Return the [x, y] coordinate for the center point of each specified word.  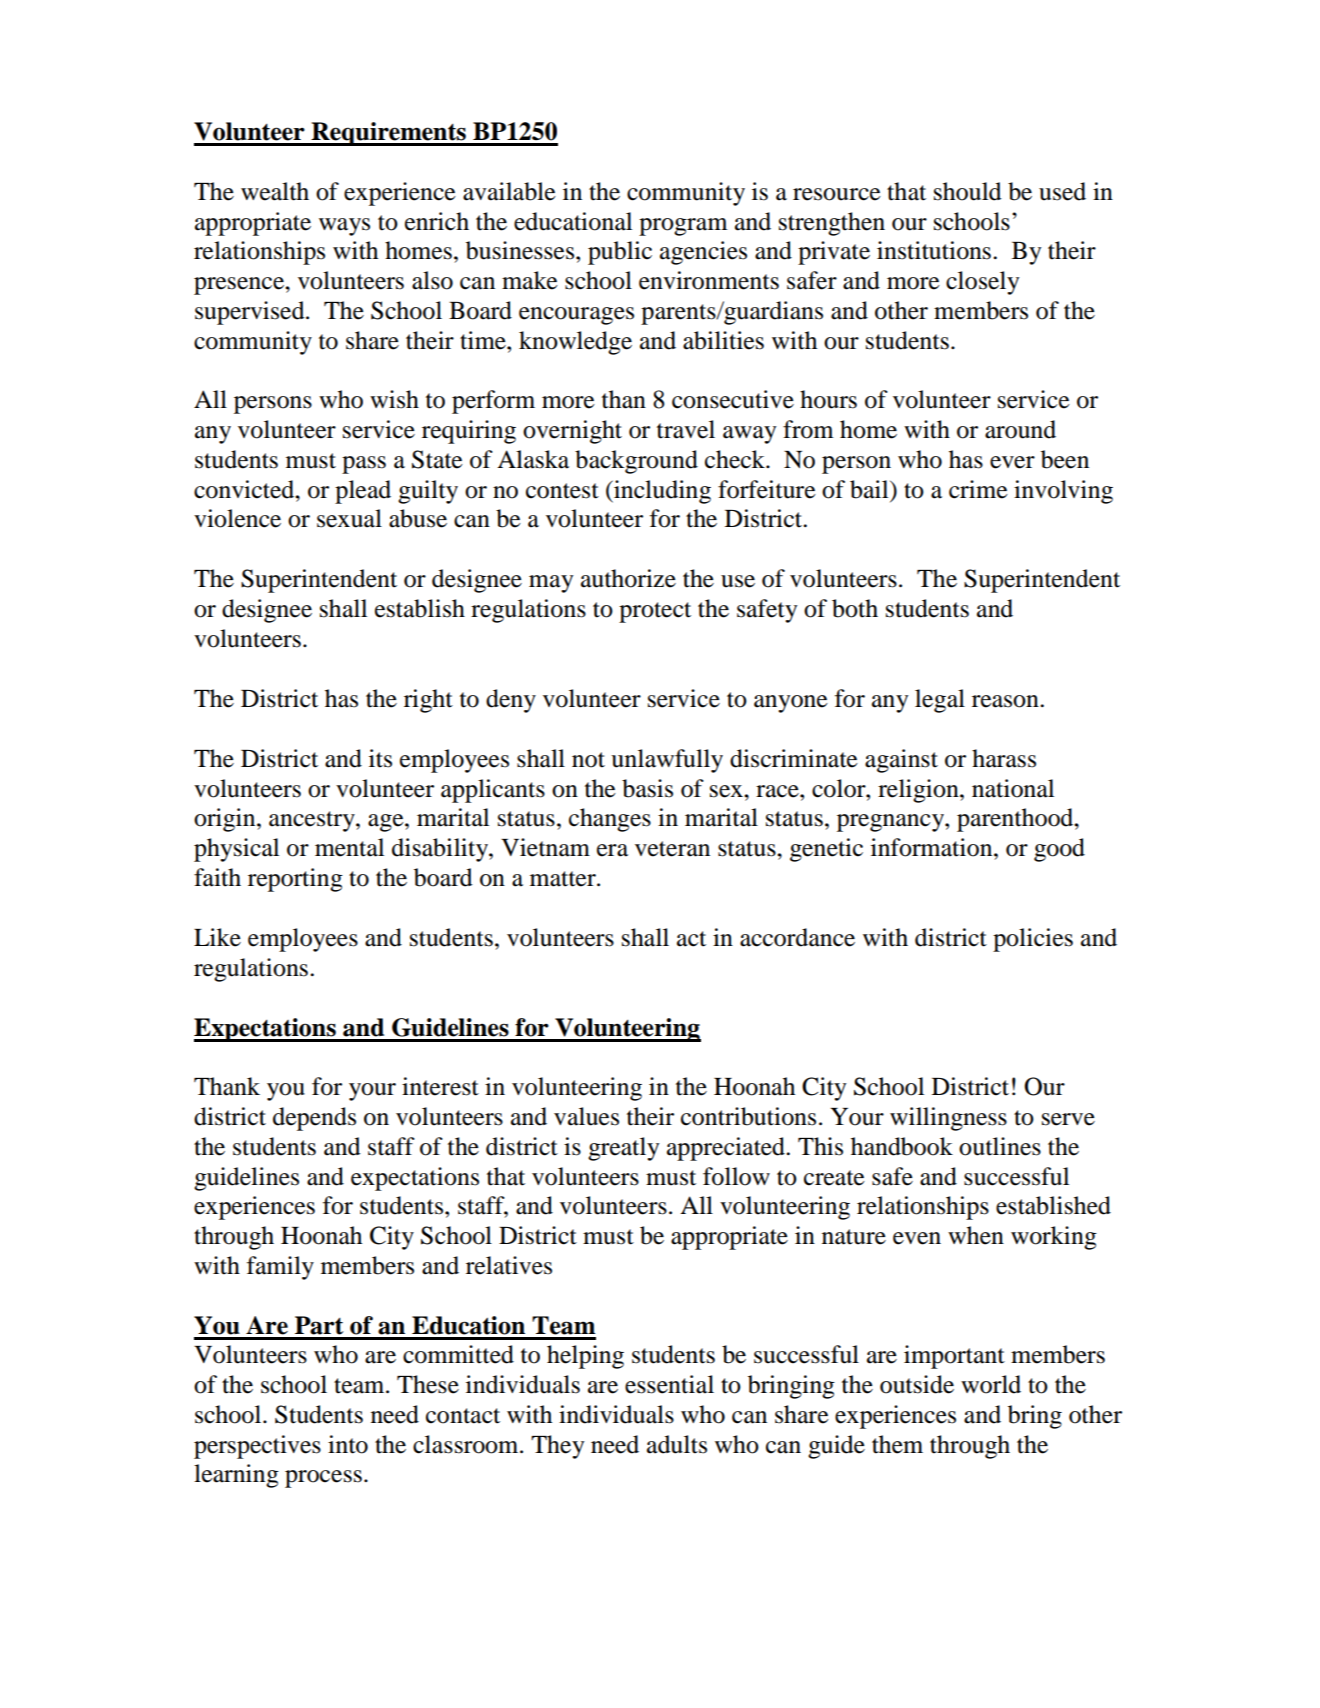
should [968, 191]
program [683, 227]
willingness [948, 1119]
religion [919, 791]
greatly [623, 1149]
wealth [275, 191]
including [661, 492]
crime [978, 489]
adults [677, 1444]
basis [647, 788]
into [348, 1444]
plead [363, 492]
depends [314, 1119]
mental [349, 847]
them [897, 1444]
